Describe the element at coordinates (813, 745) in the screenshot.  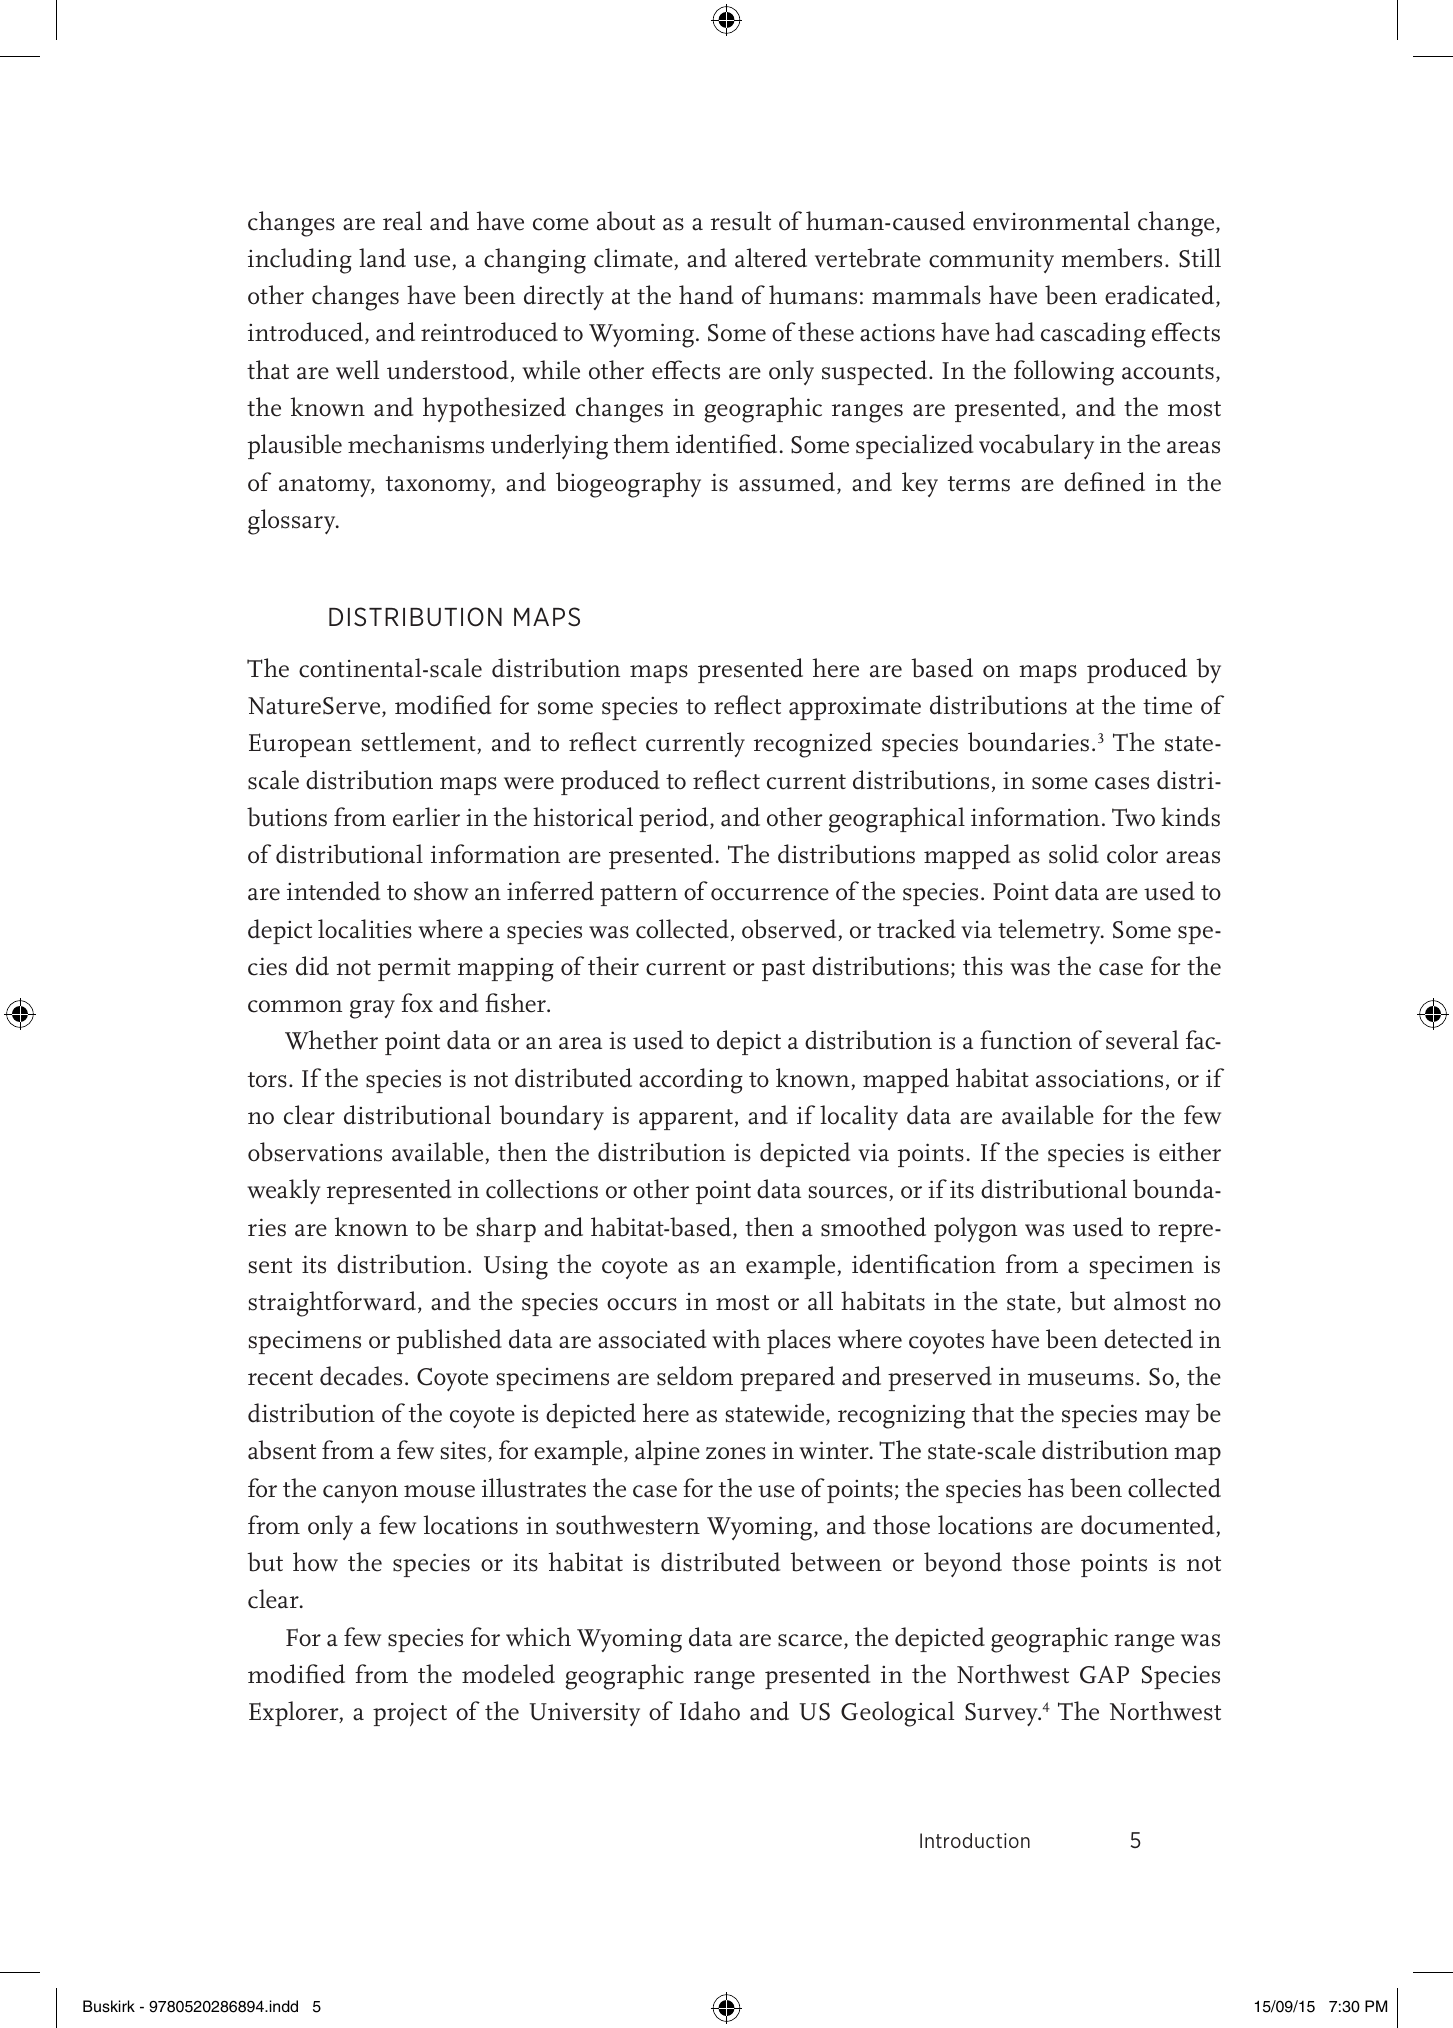
I see `recognized` at that location.
